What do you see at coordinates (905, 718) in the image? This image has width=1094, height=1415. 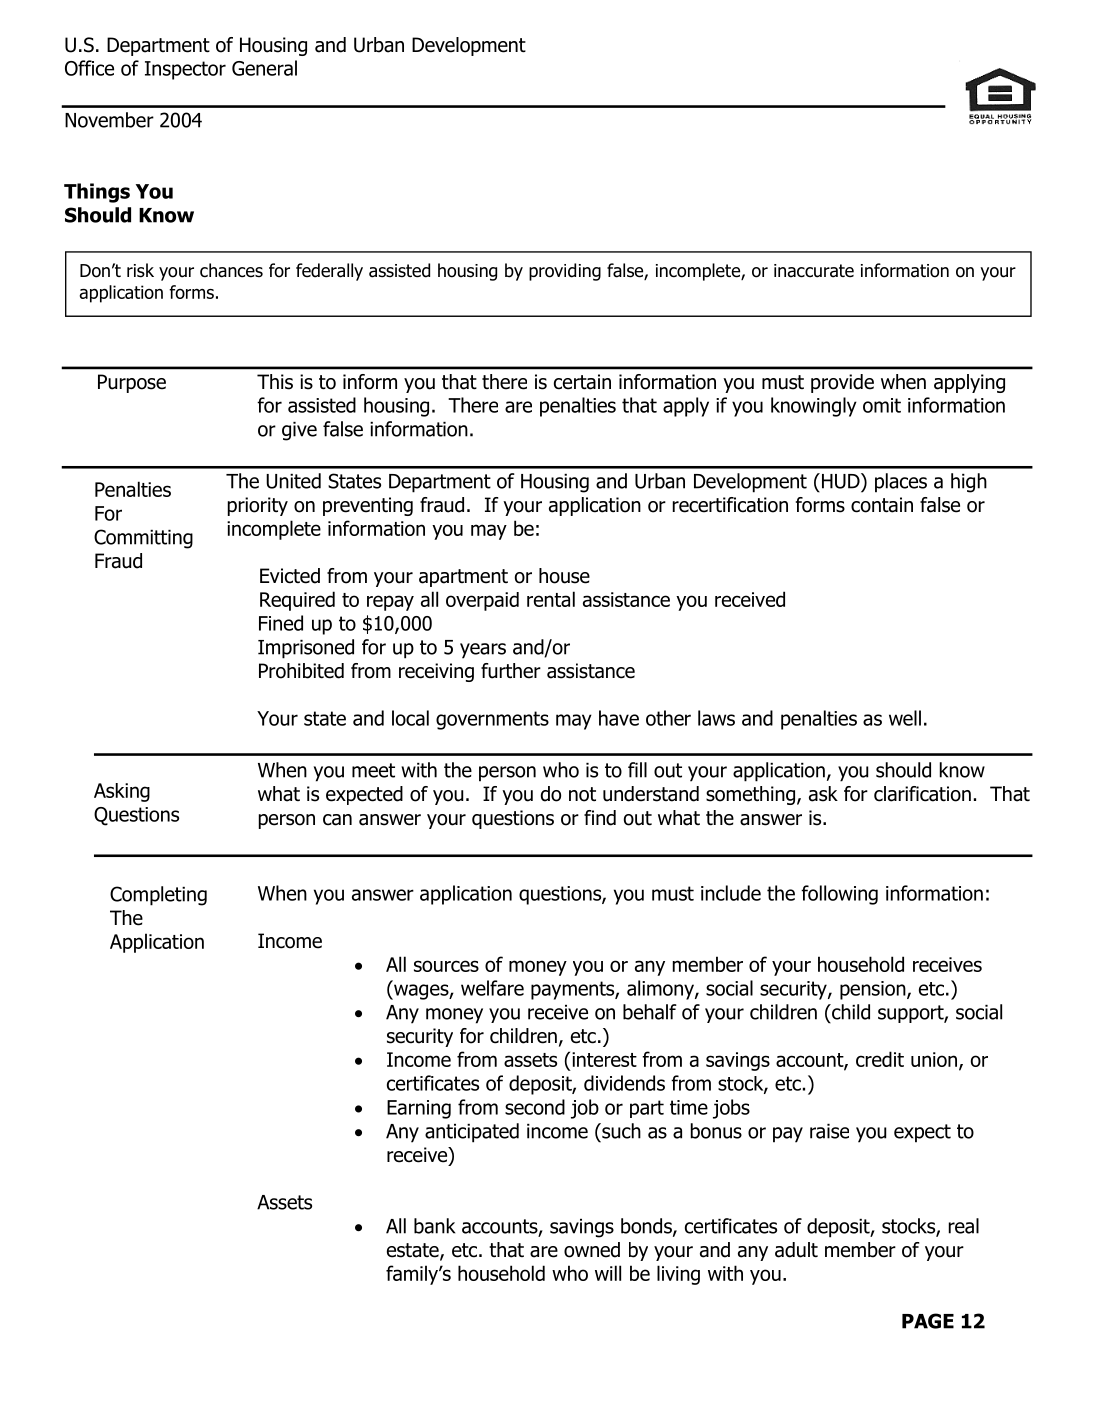 I see `well` at bounding box center [905, 718].
